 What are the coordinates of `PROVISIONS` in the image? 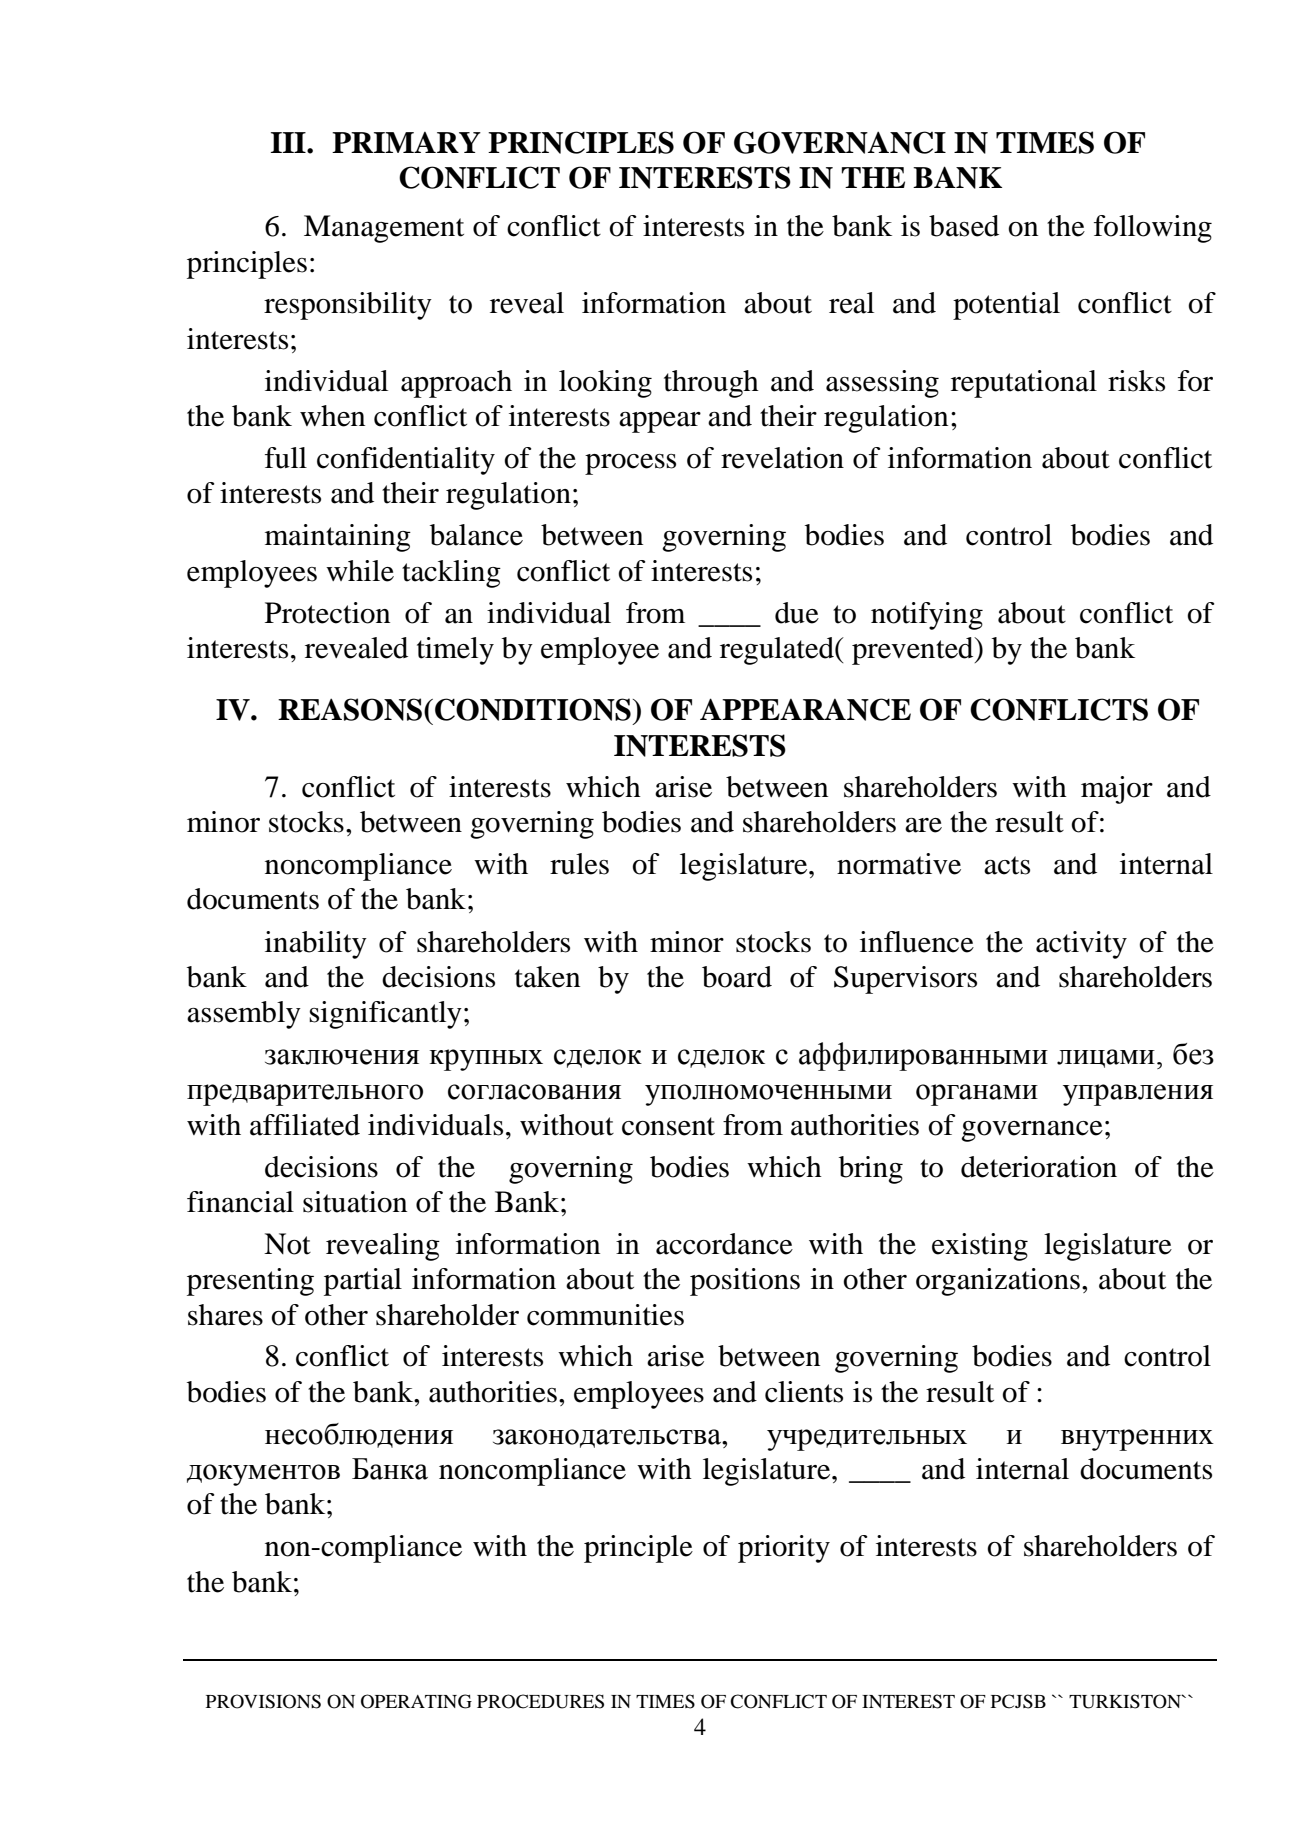 It's located at (263, 1701).
